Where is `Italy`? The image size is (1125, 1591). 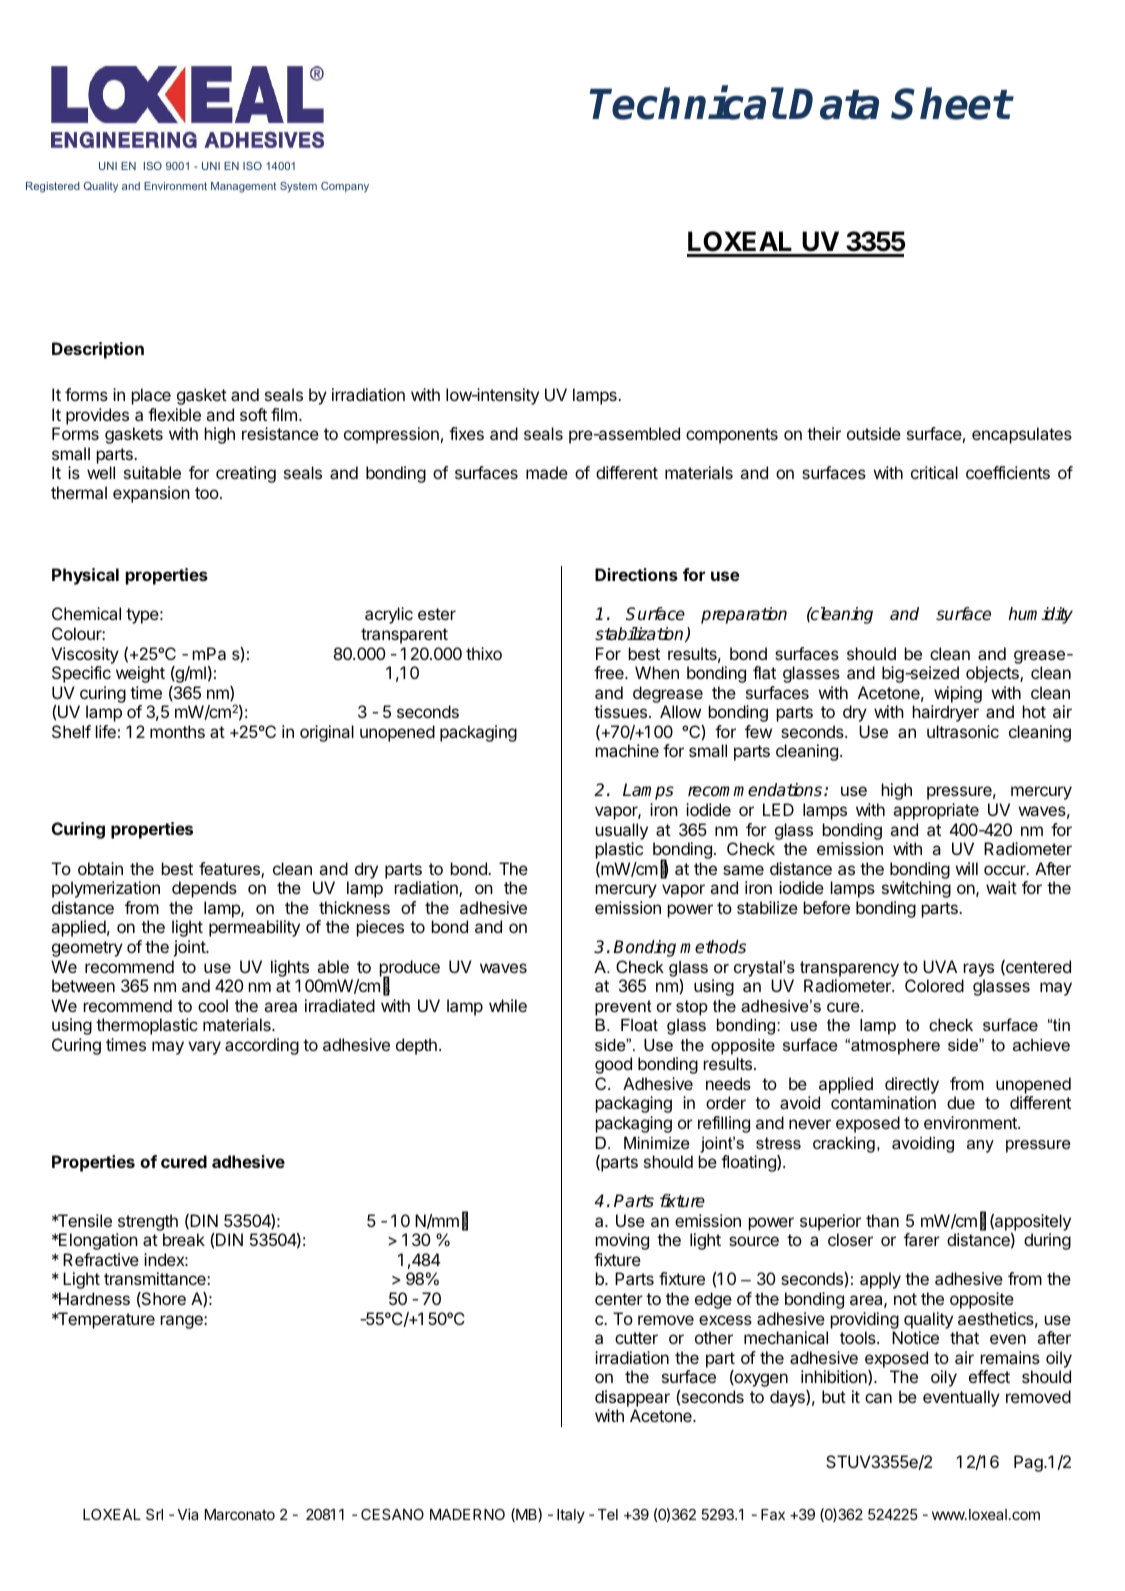 Italy is located at coordinates (571, 1516).
